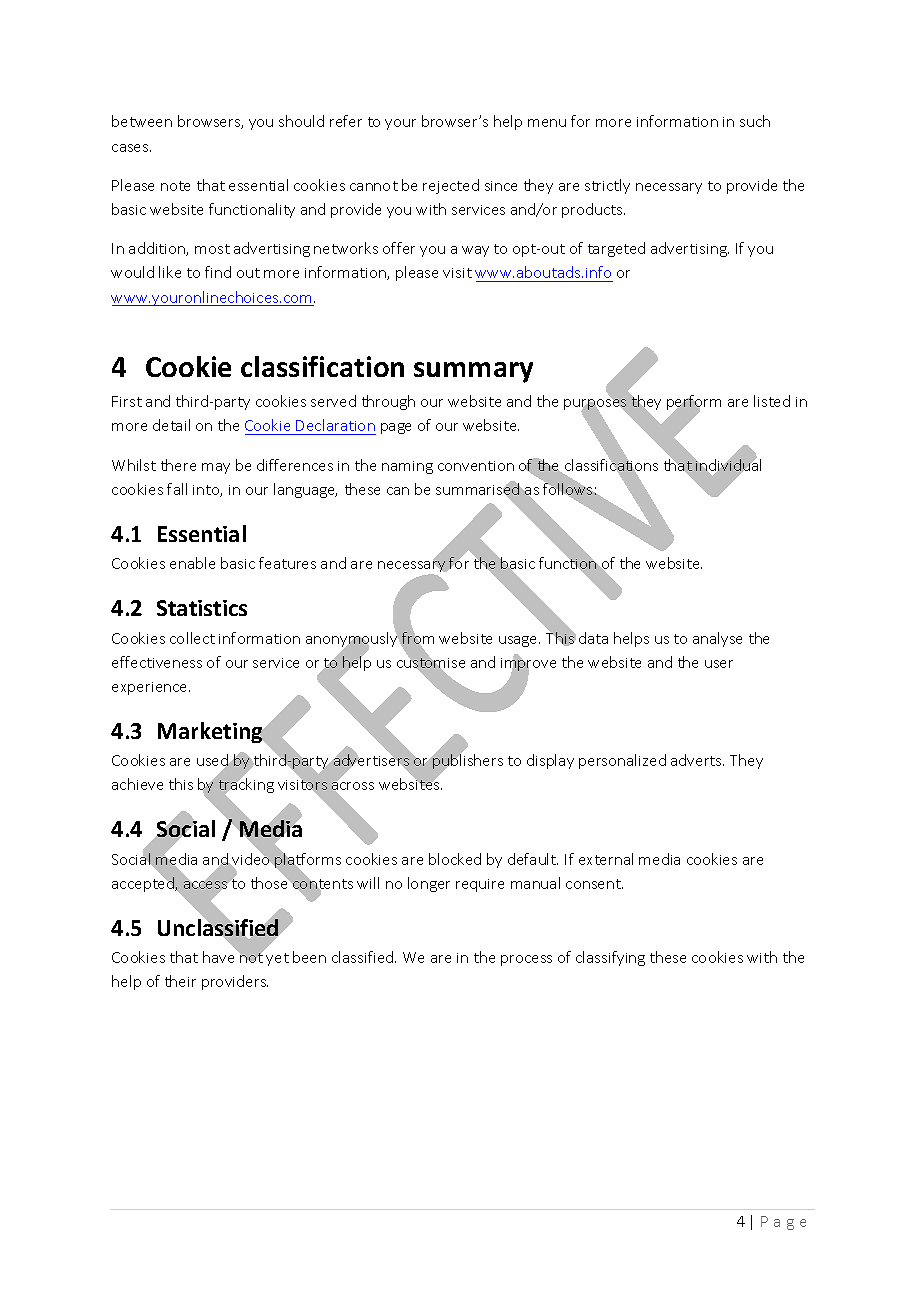  Describe the element at coordinates (550, 761) in the page. I see `display` at that location.
